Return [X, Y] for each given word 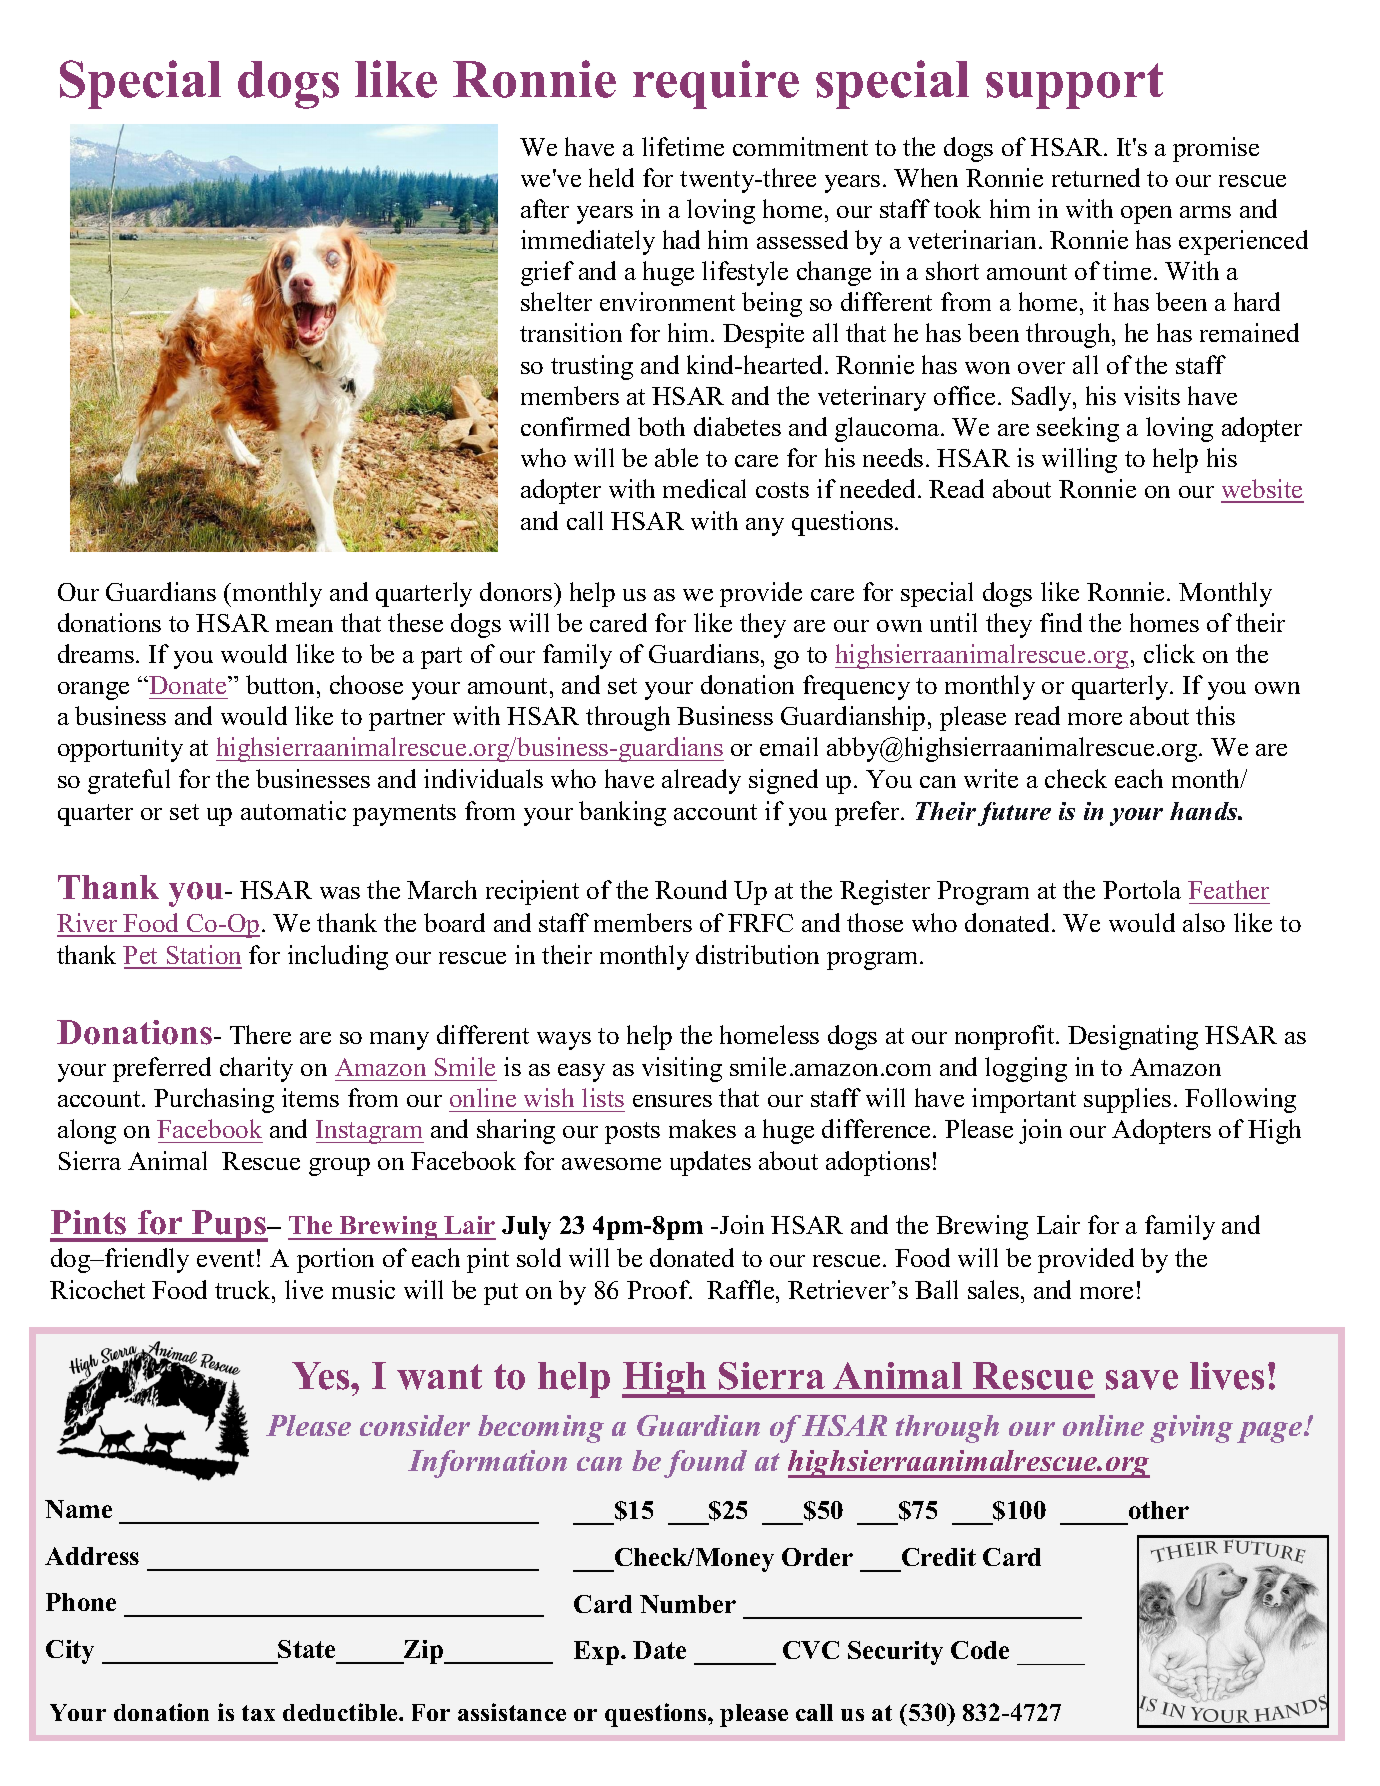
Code [980, 1650]
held [611, 177]
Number [688, 1604]
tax [258, 1713]
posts [632, 1133]
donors [517, 591]
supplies [1127, 1100]
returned [1096, 177]
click [1169, 653]
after [545, 208]
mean [304, 626]
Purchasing [214, 1100]
